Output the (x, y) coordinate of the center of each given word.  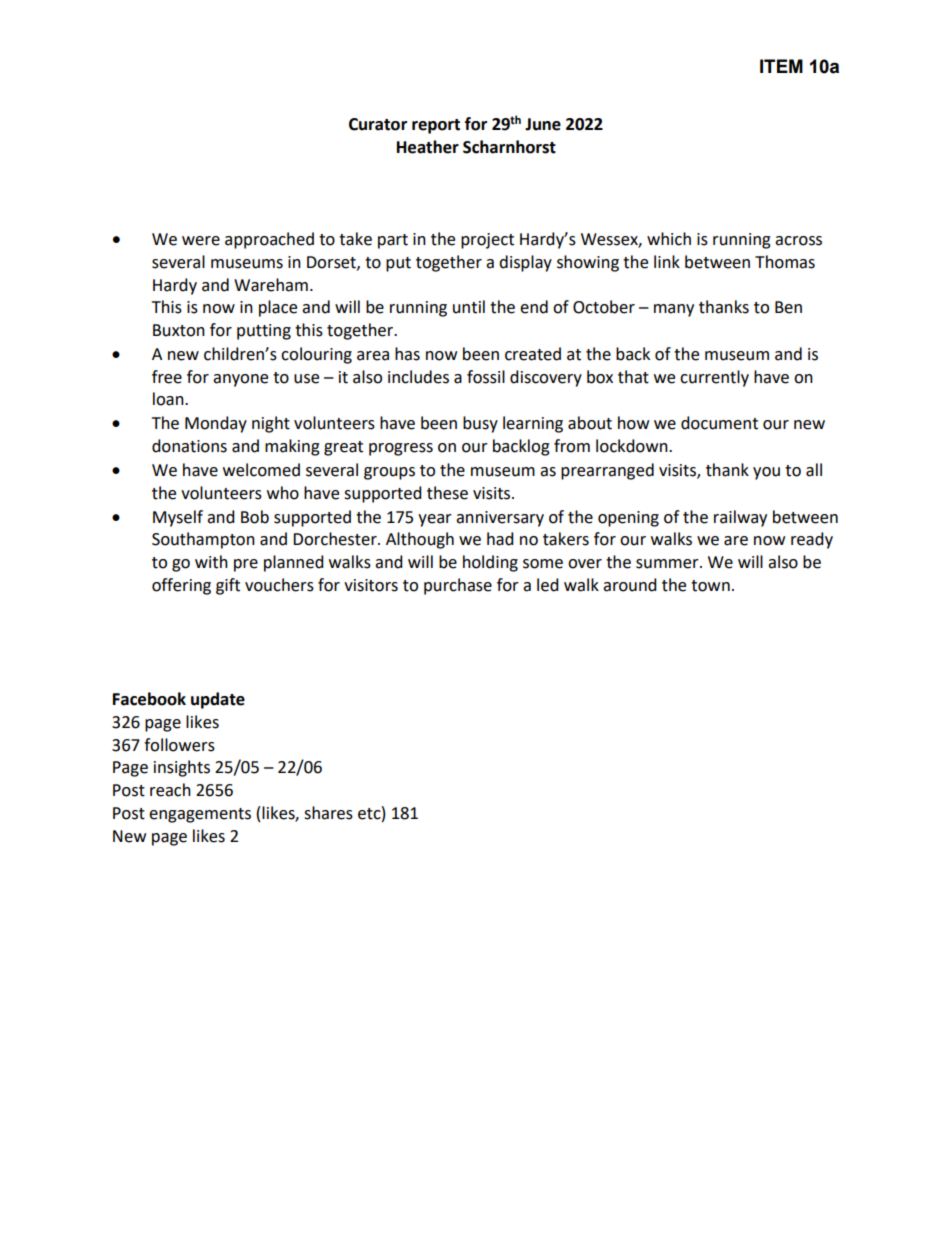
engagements (200, 815)
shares (328, 813)
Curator (378, 124)
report (436, 126)
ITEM (781, 66)
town (710, 586)
